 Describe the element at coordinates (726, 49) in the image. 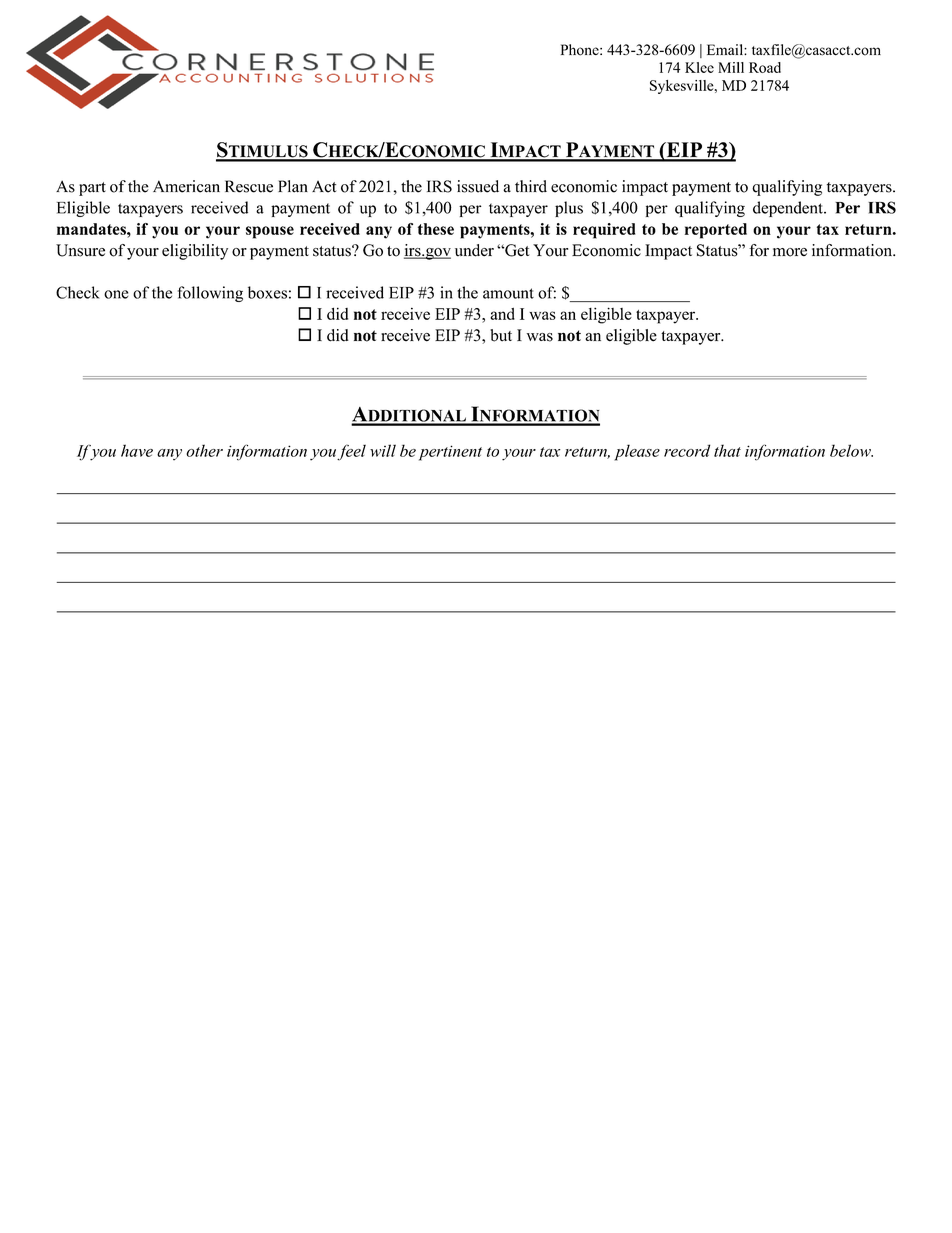

I see `Email` at that location.
